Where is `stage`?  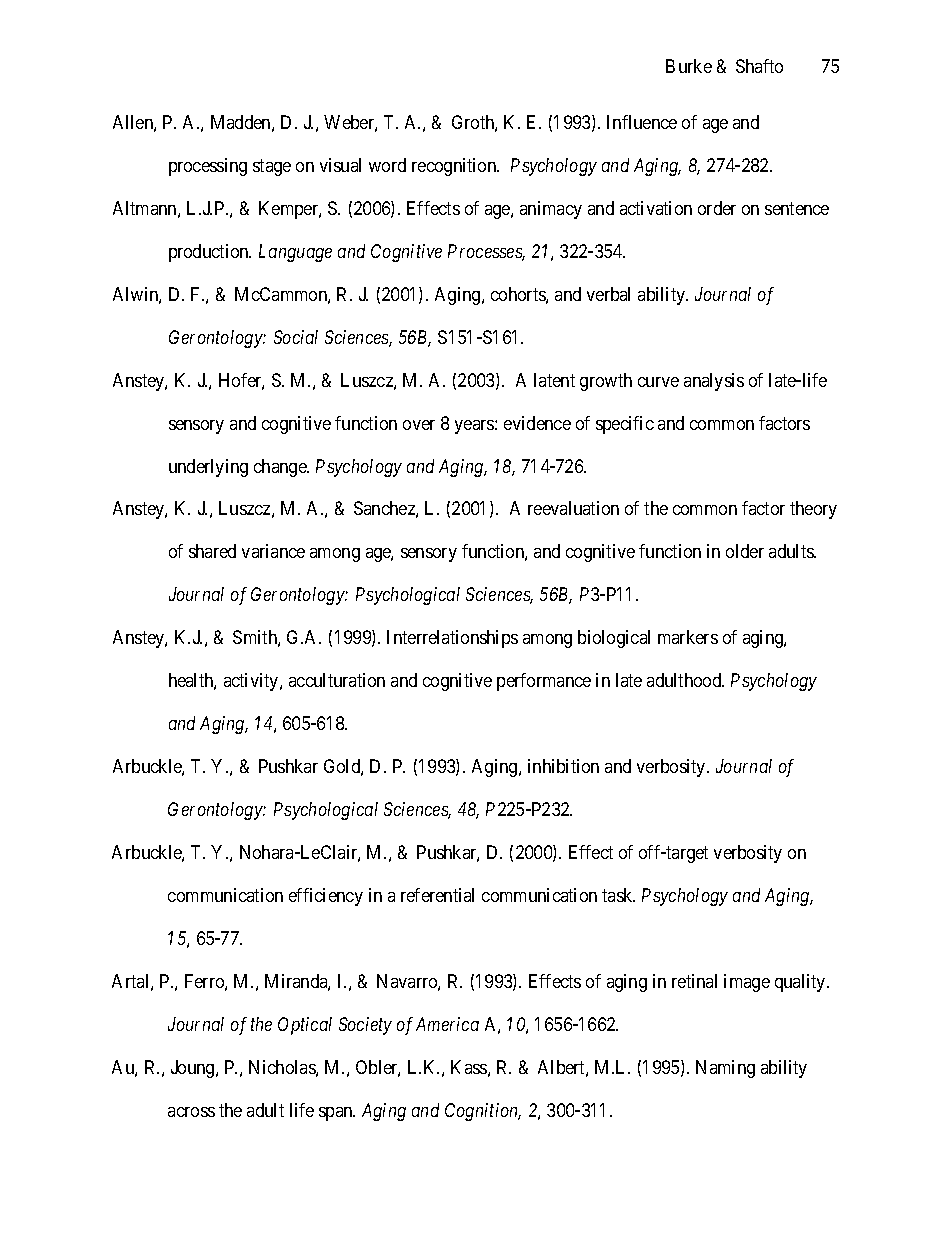
stage is located at coordinates (272, 167).
